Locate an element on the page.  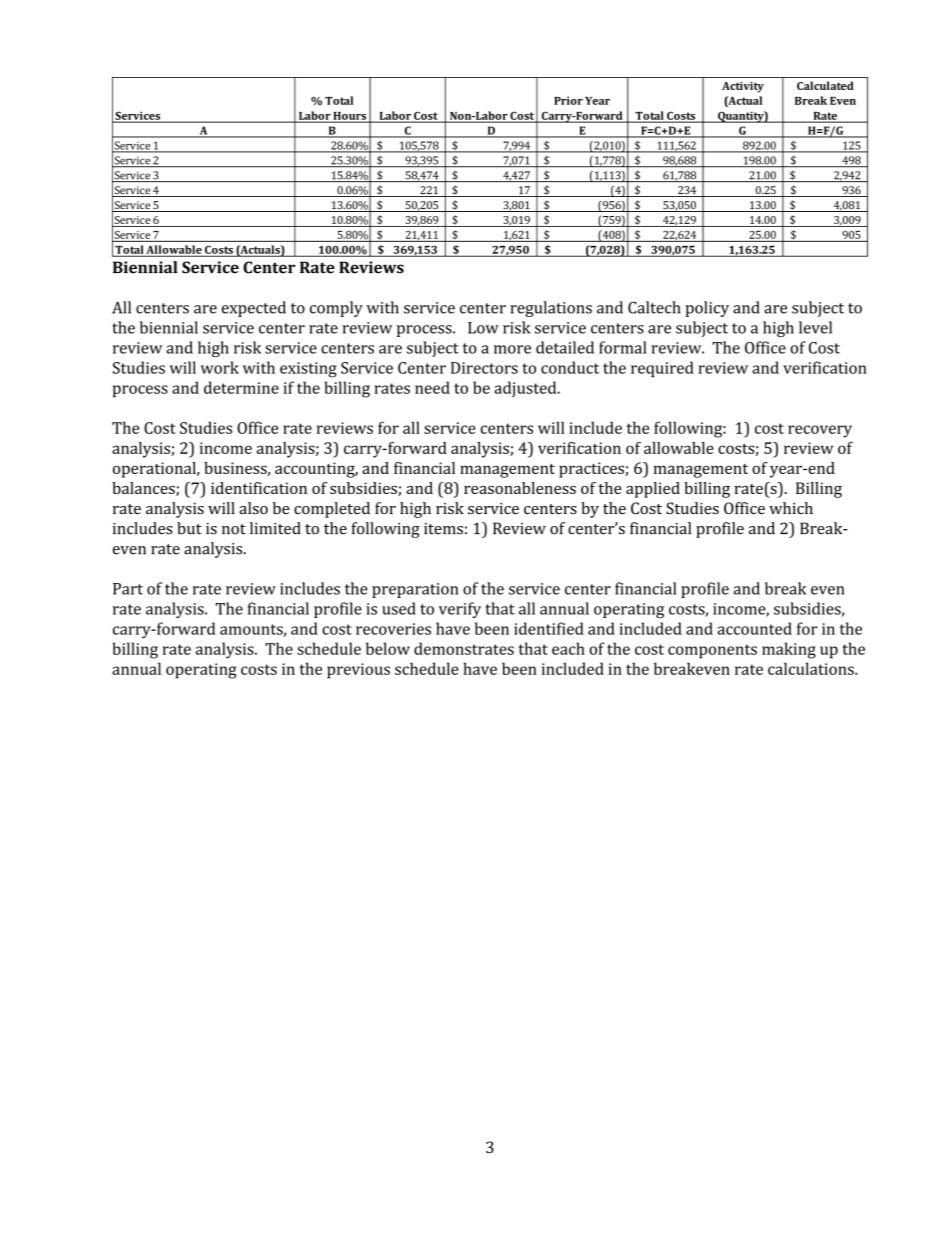
previous is located at coordinates (358, 671).
